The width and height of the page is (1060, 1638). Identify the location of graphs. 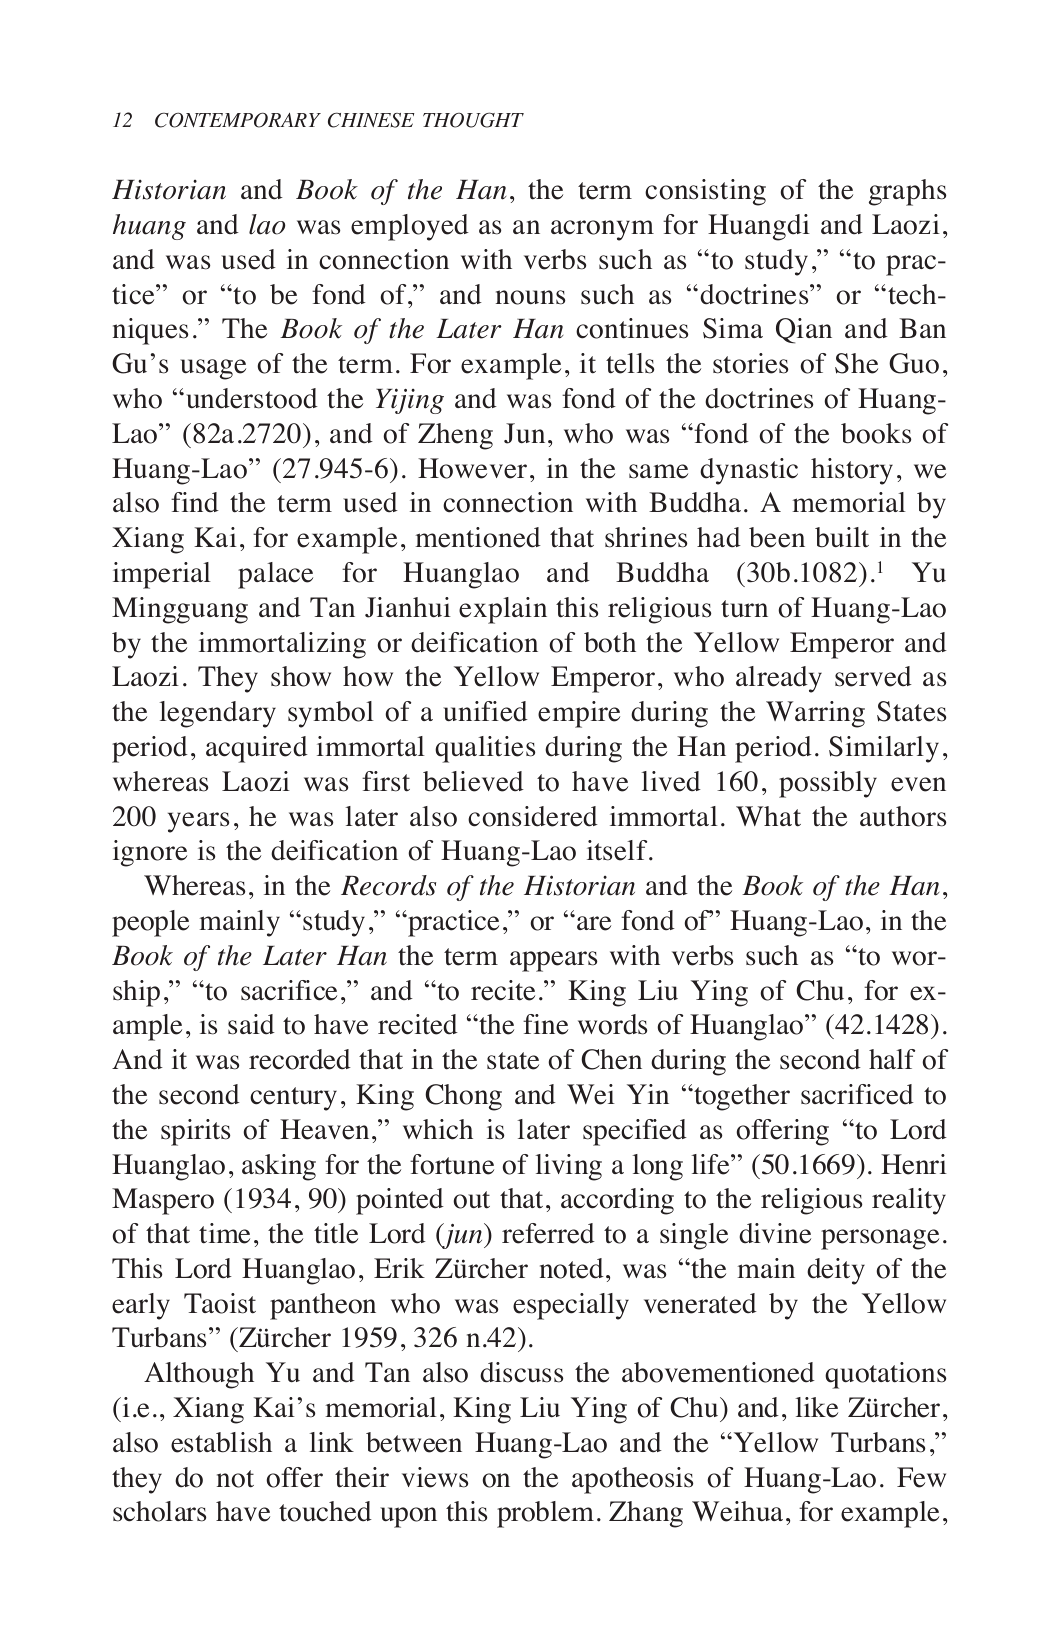
(907, 192).
